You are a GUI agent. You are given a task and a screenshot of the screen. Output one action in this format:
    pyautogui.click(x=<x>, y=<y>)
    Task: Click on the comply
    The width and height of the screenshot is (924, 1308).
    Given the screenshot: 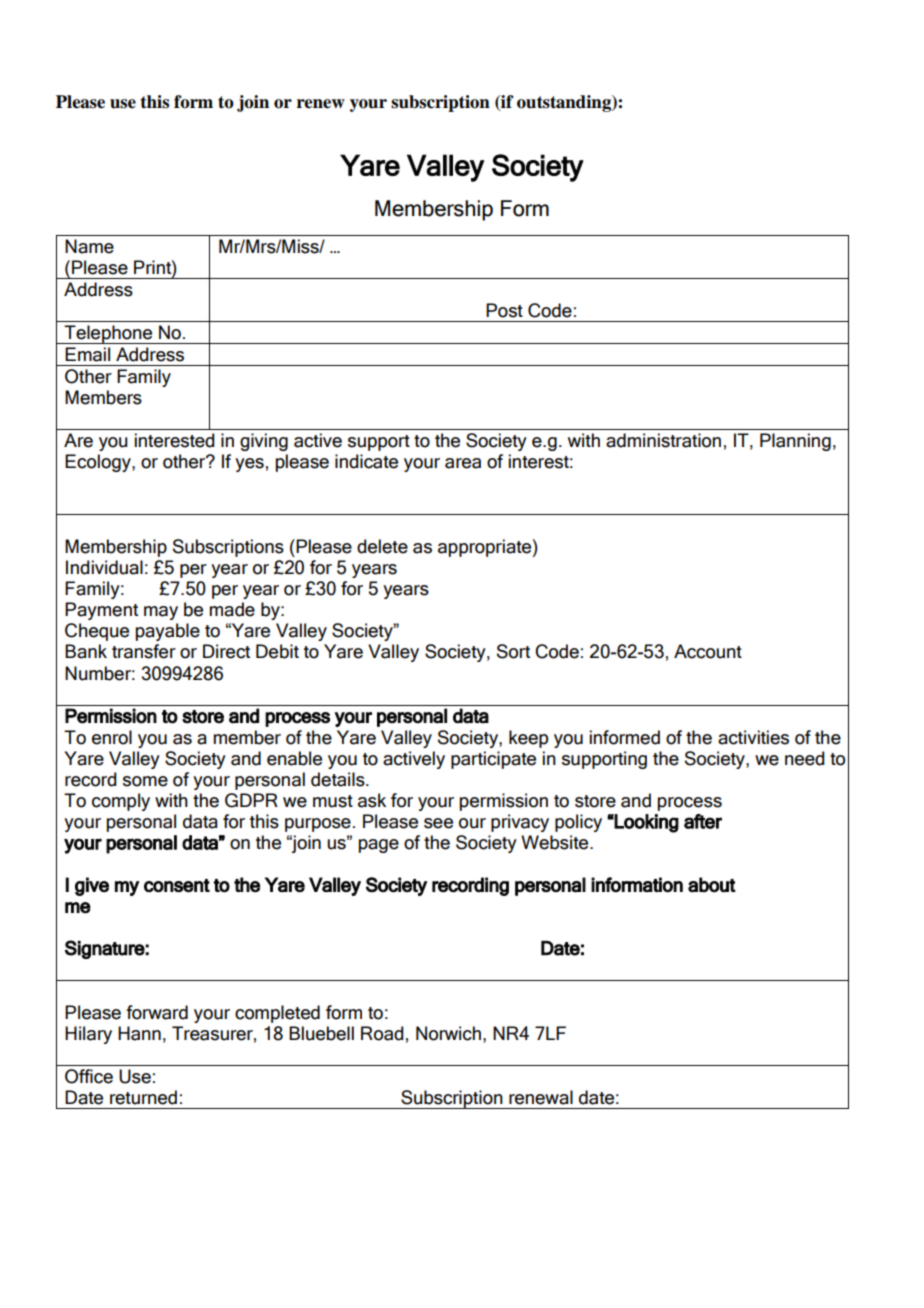 What is the action you would take?
    pyautogui.click(x=121, y=802)
